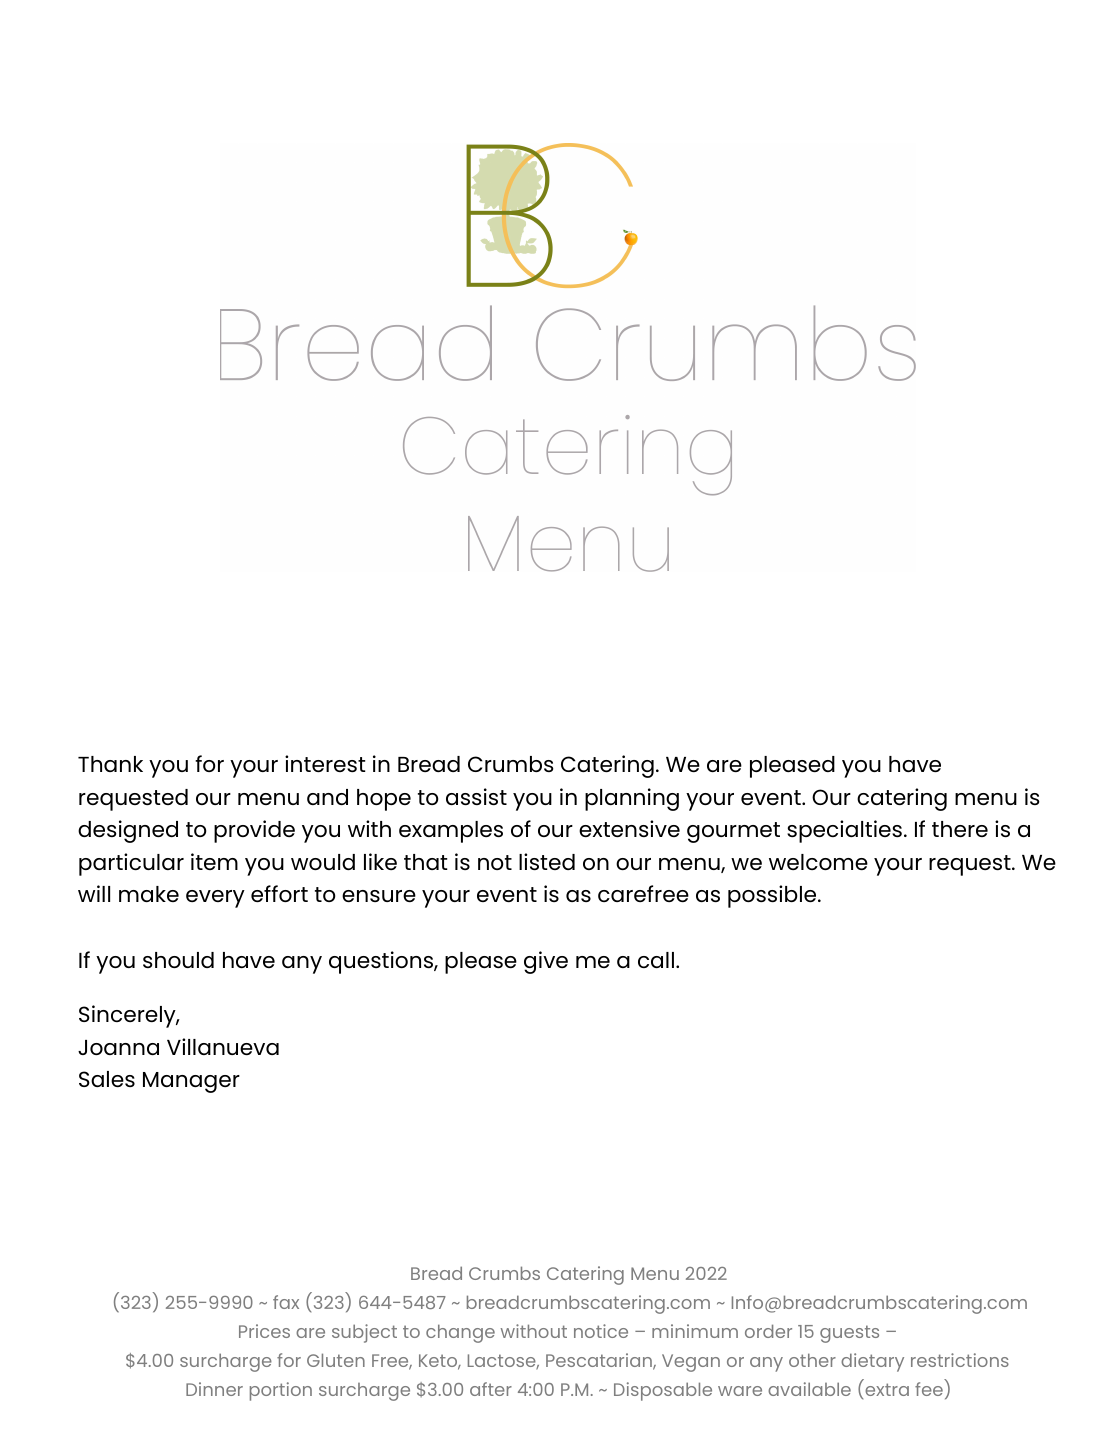  I want to click on dietary, so click(872, 1362).
